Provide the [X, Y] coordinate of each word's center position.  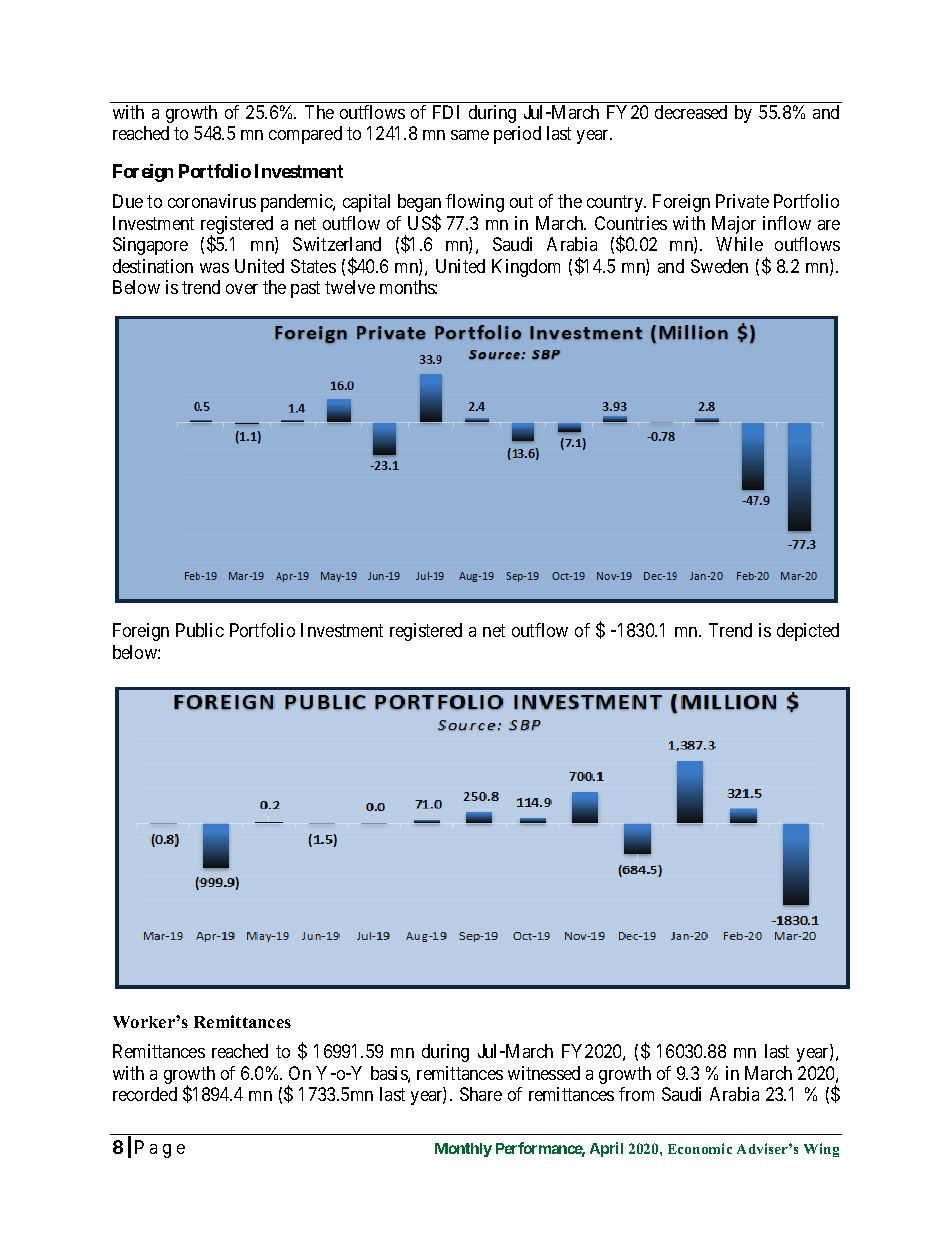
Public [200, 630]
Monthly [463, 1150]
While [739, 244]
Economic [700, 1148]
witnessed [544, 1073]
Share [481, 1094]
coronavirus [212, 201]
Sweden [719, 266]
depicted [808, 632]
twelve [350, 287]
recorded [145, 1094]
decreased [691, 112]
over [242, 289]
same [470, 135]
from [636, 1094]
